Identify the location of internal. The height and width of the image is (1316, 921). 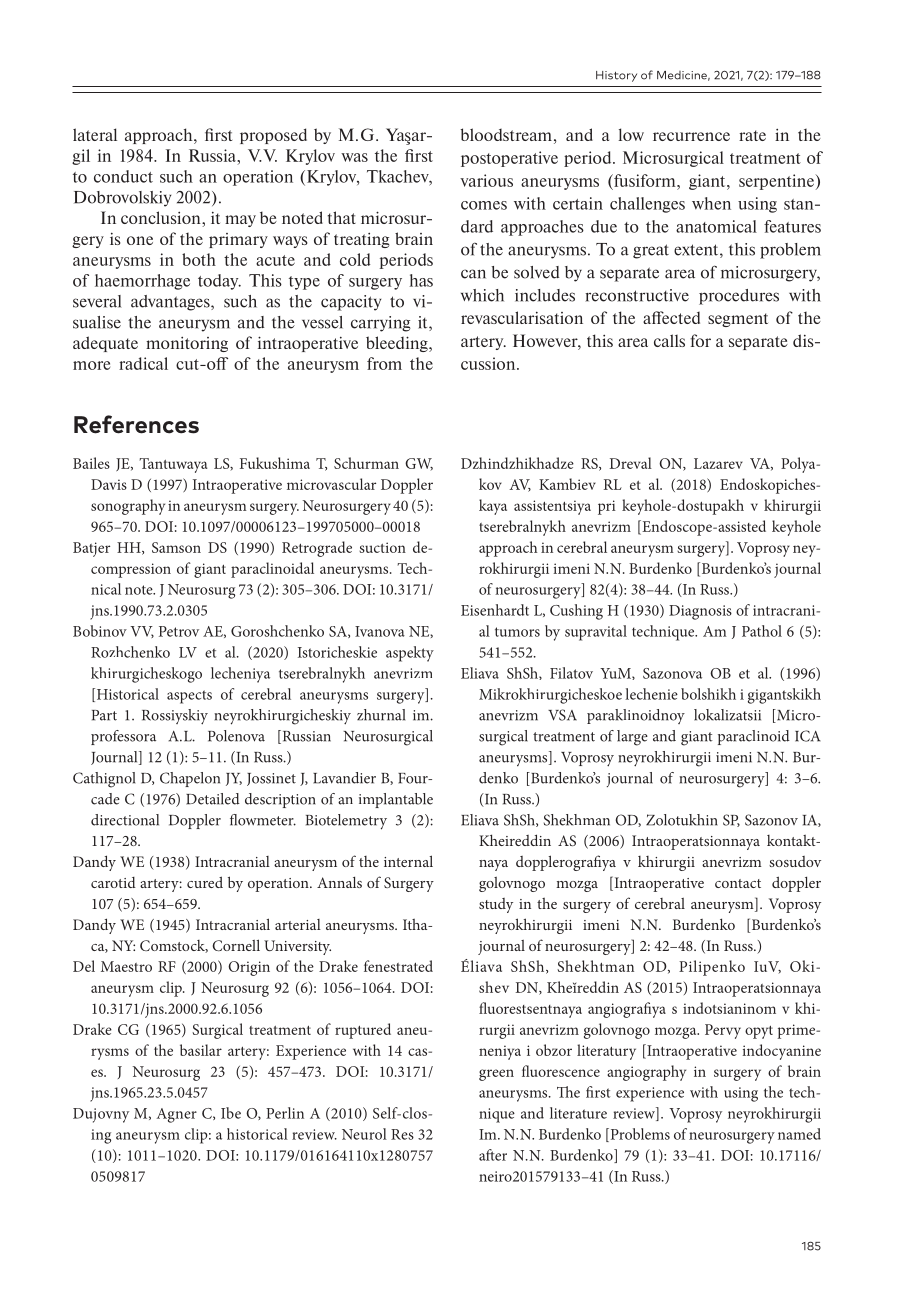
(408, 861).
